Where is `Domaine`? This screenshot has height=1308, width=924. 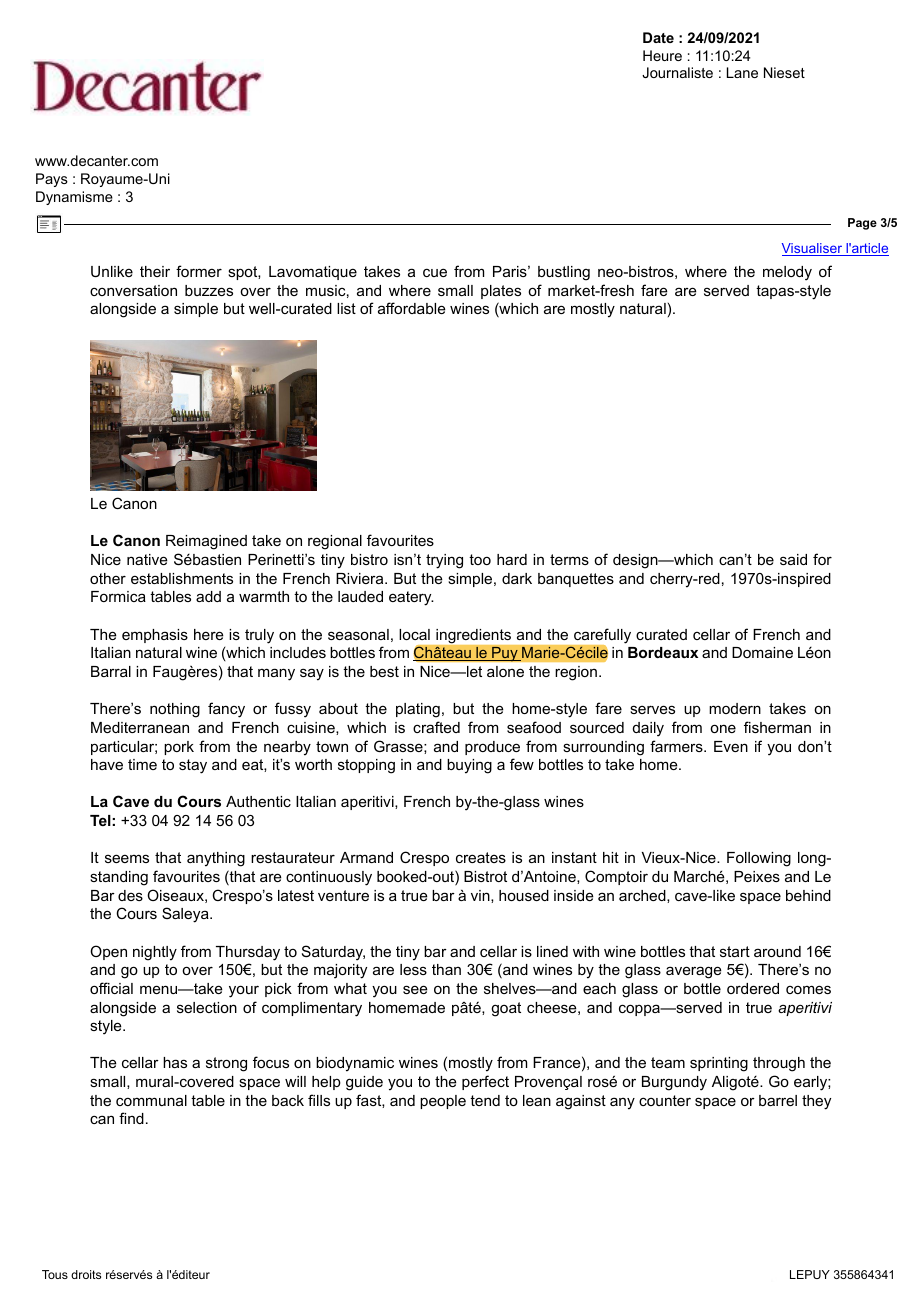
Domaine is located at coordinates (762, 652).
